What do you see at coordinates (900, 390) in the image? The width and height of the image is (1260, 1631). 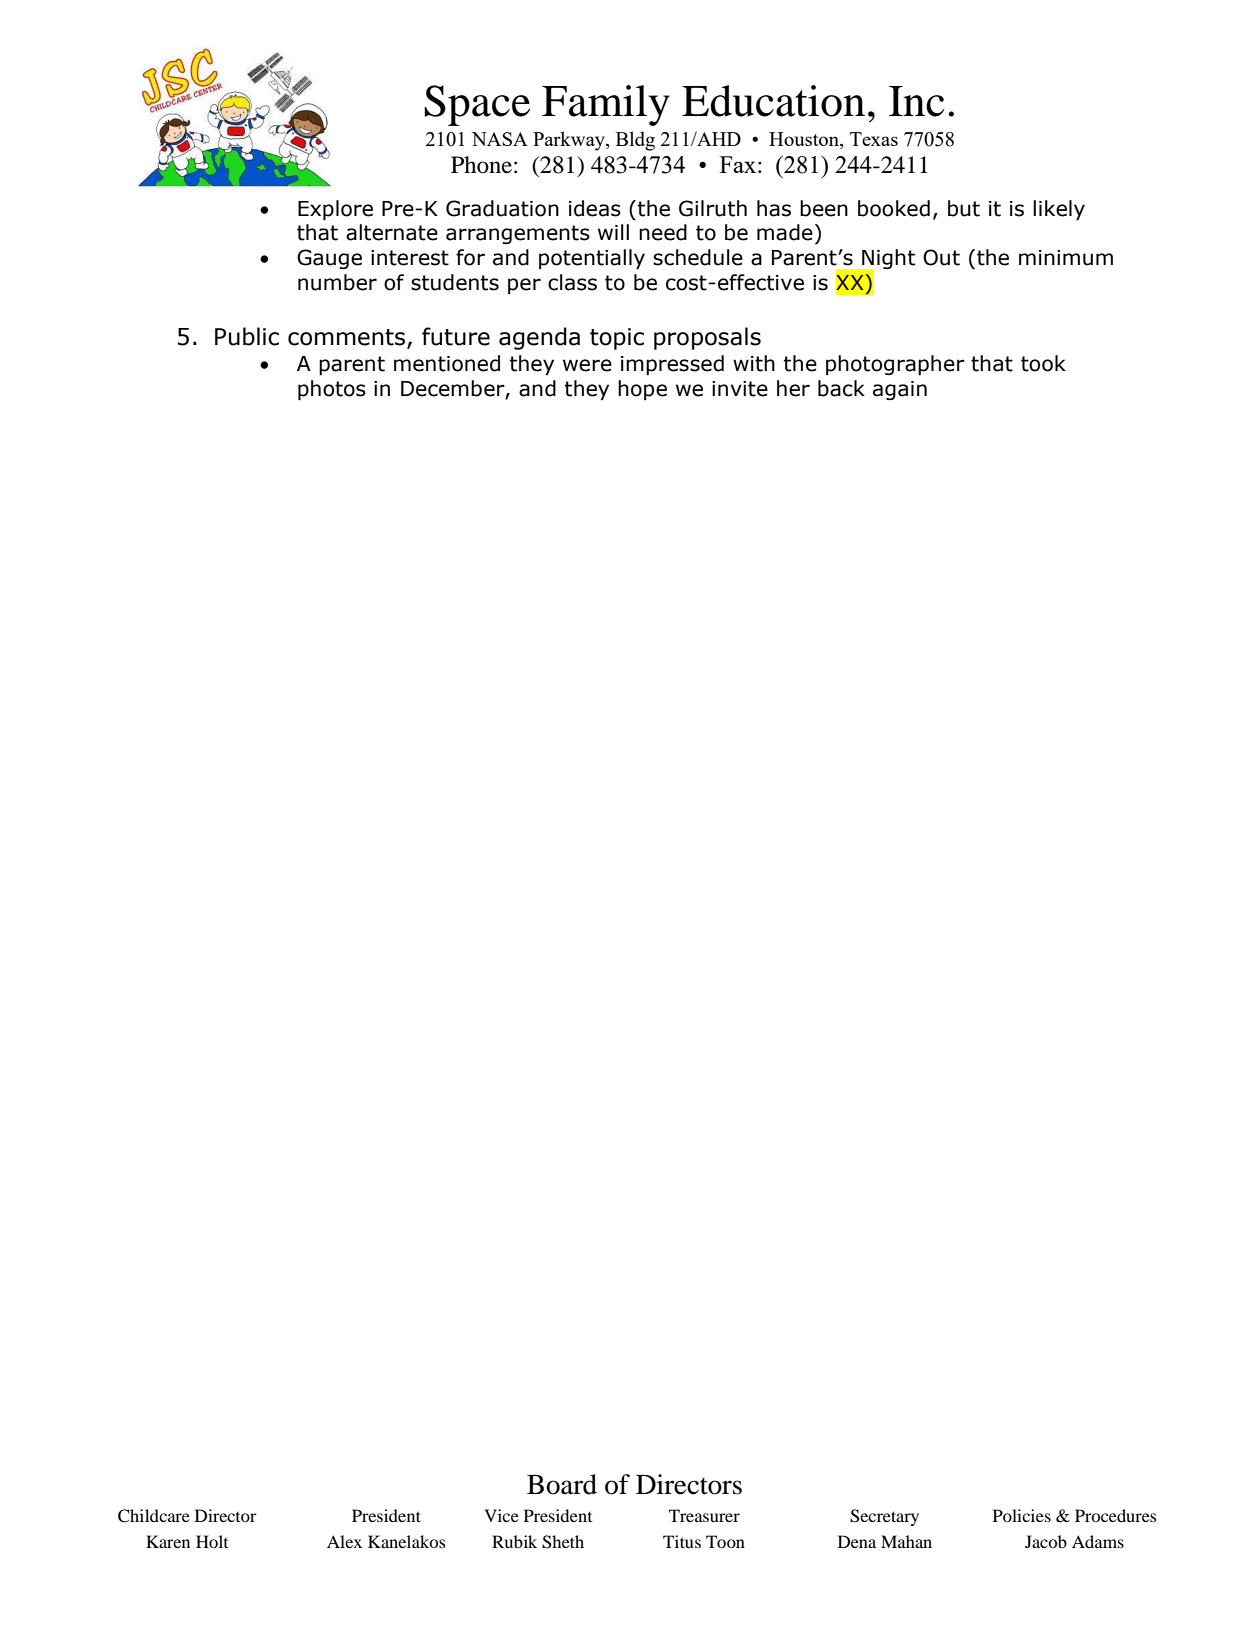 I see `again` at bounding box center [900, 390].
